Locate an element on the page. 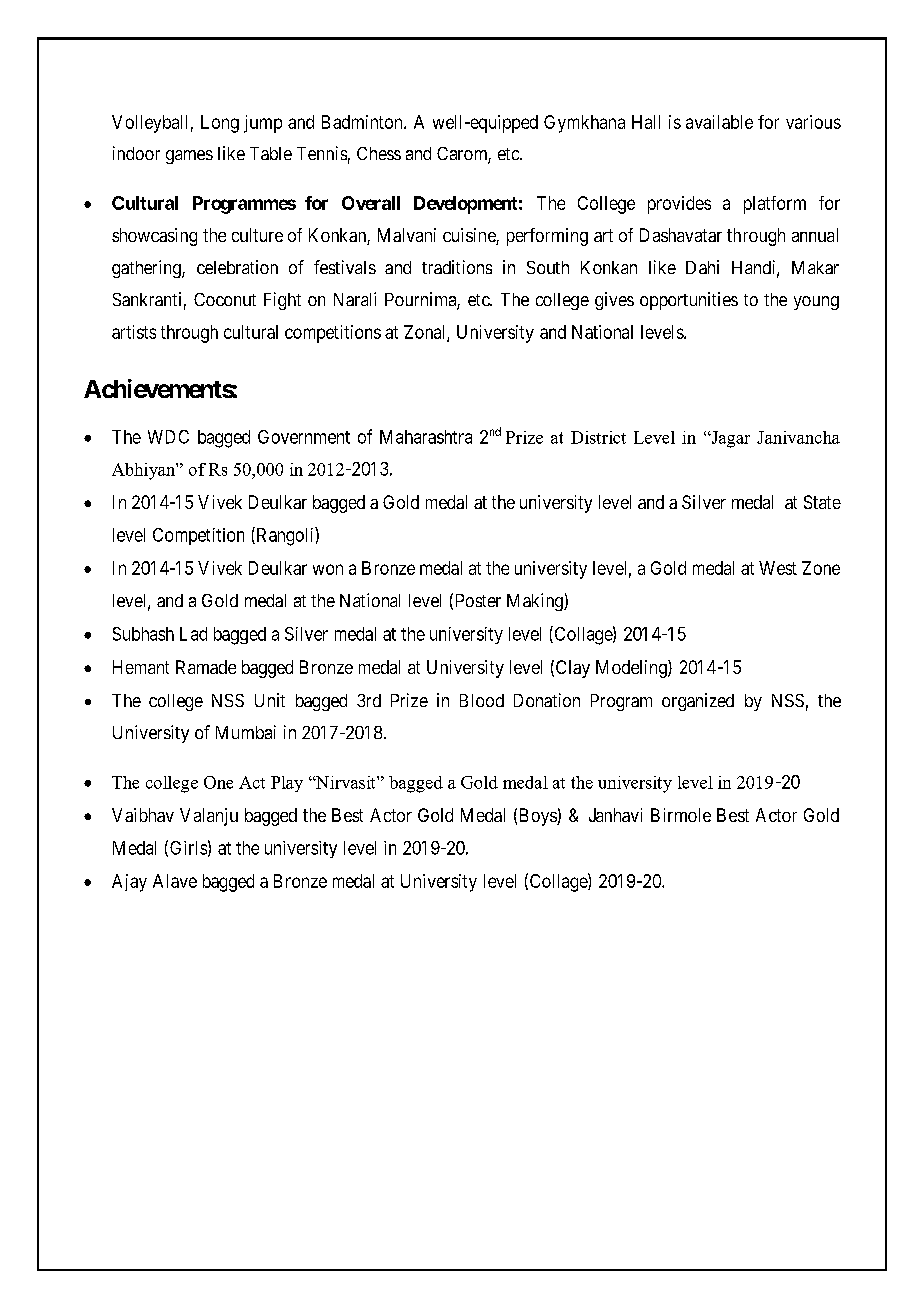  traditions is located at coordinates (457, 267).
